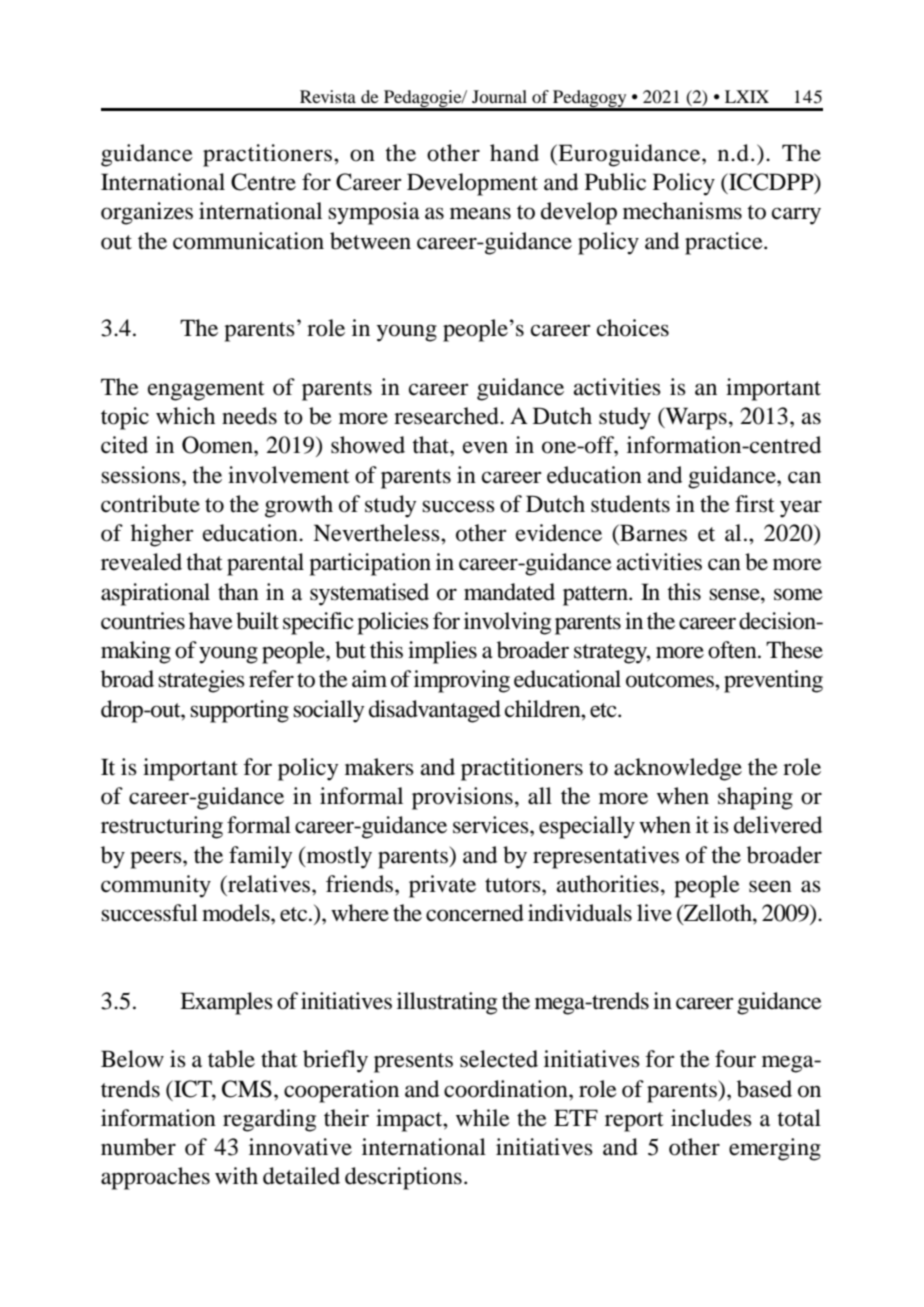 Image resolution: width=924 pixels, height=1307 pixels. Describe the element at coordinates (733, 650) in the screenshot. I see `often` at that location.
